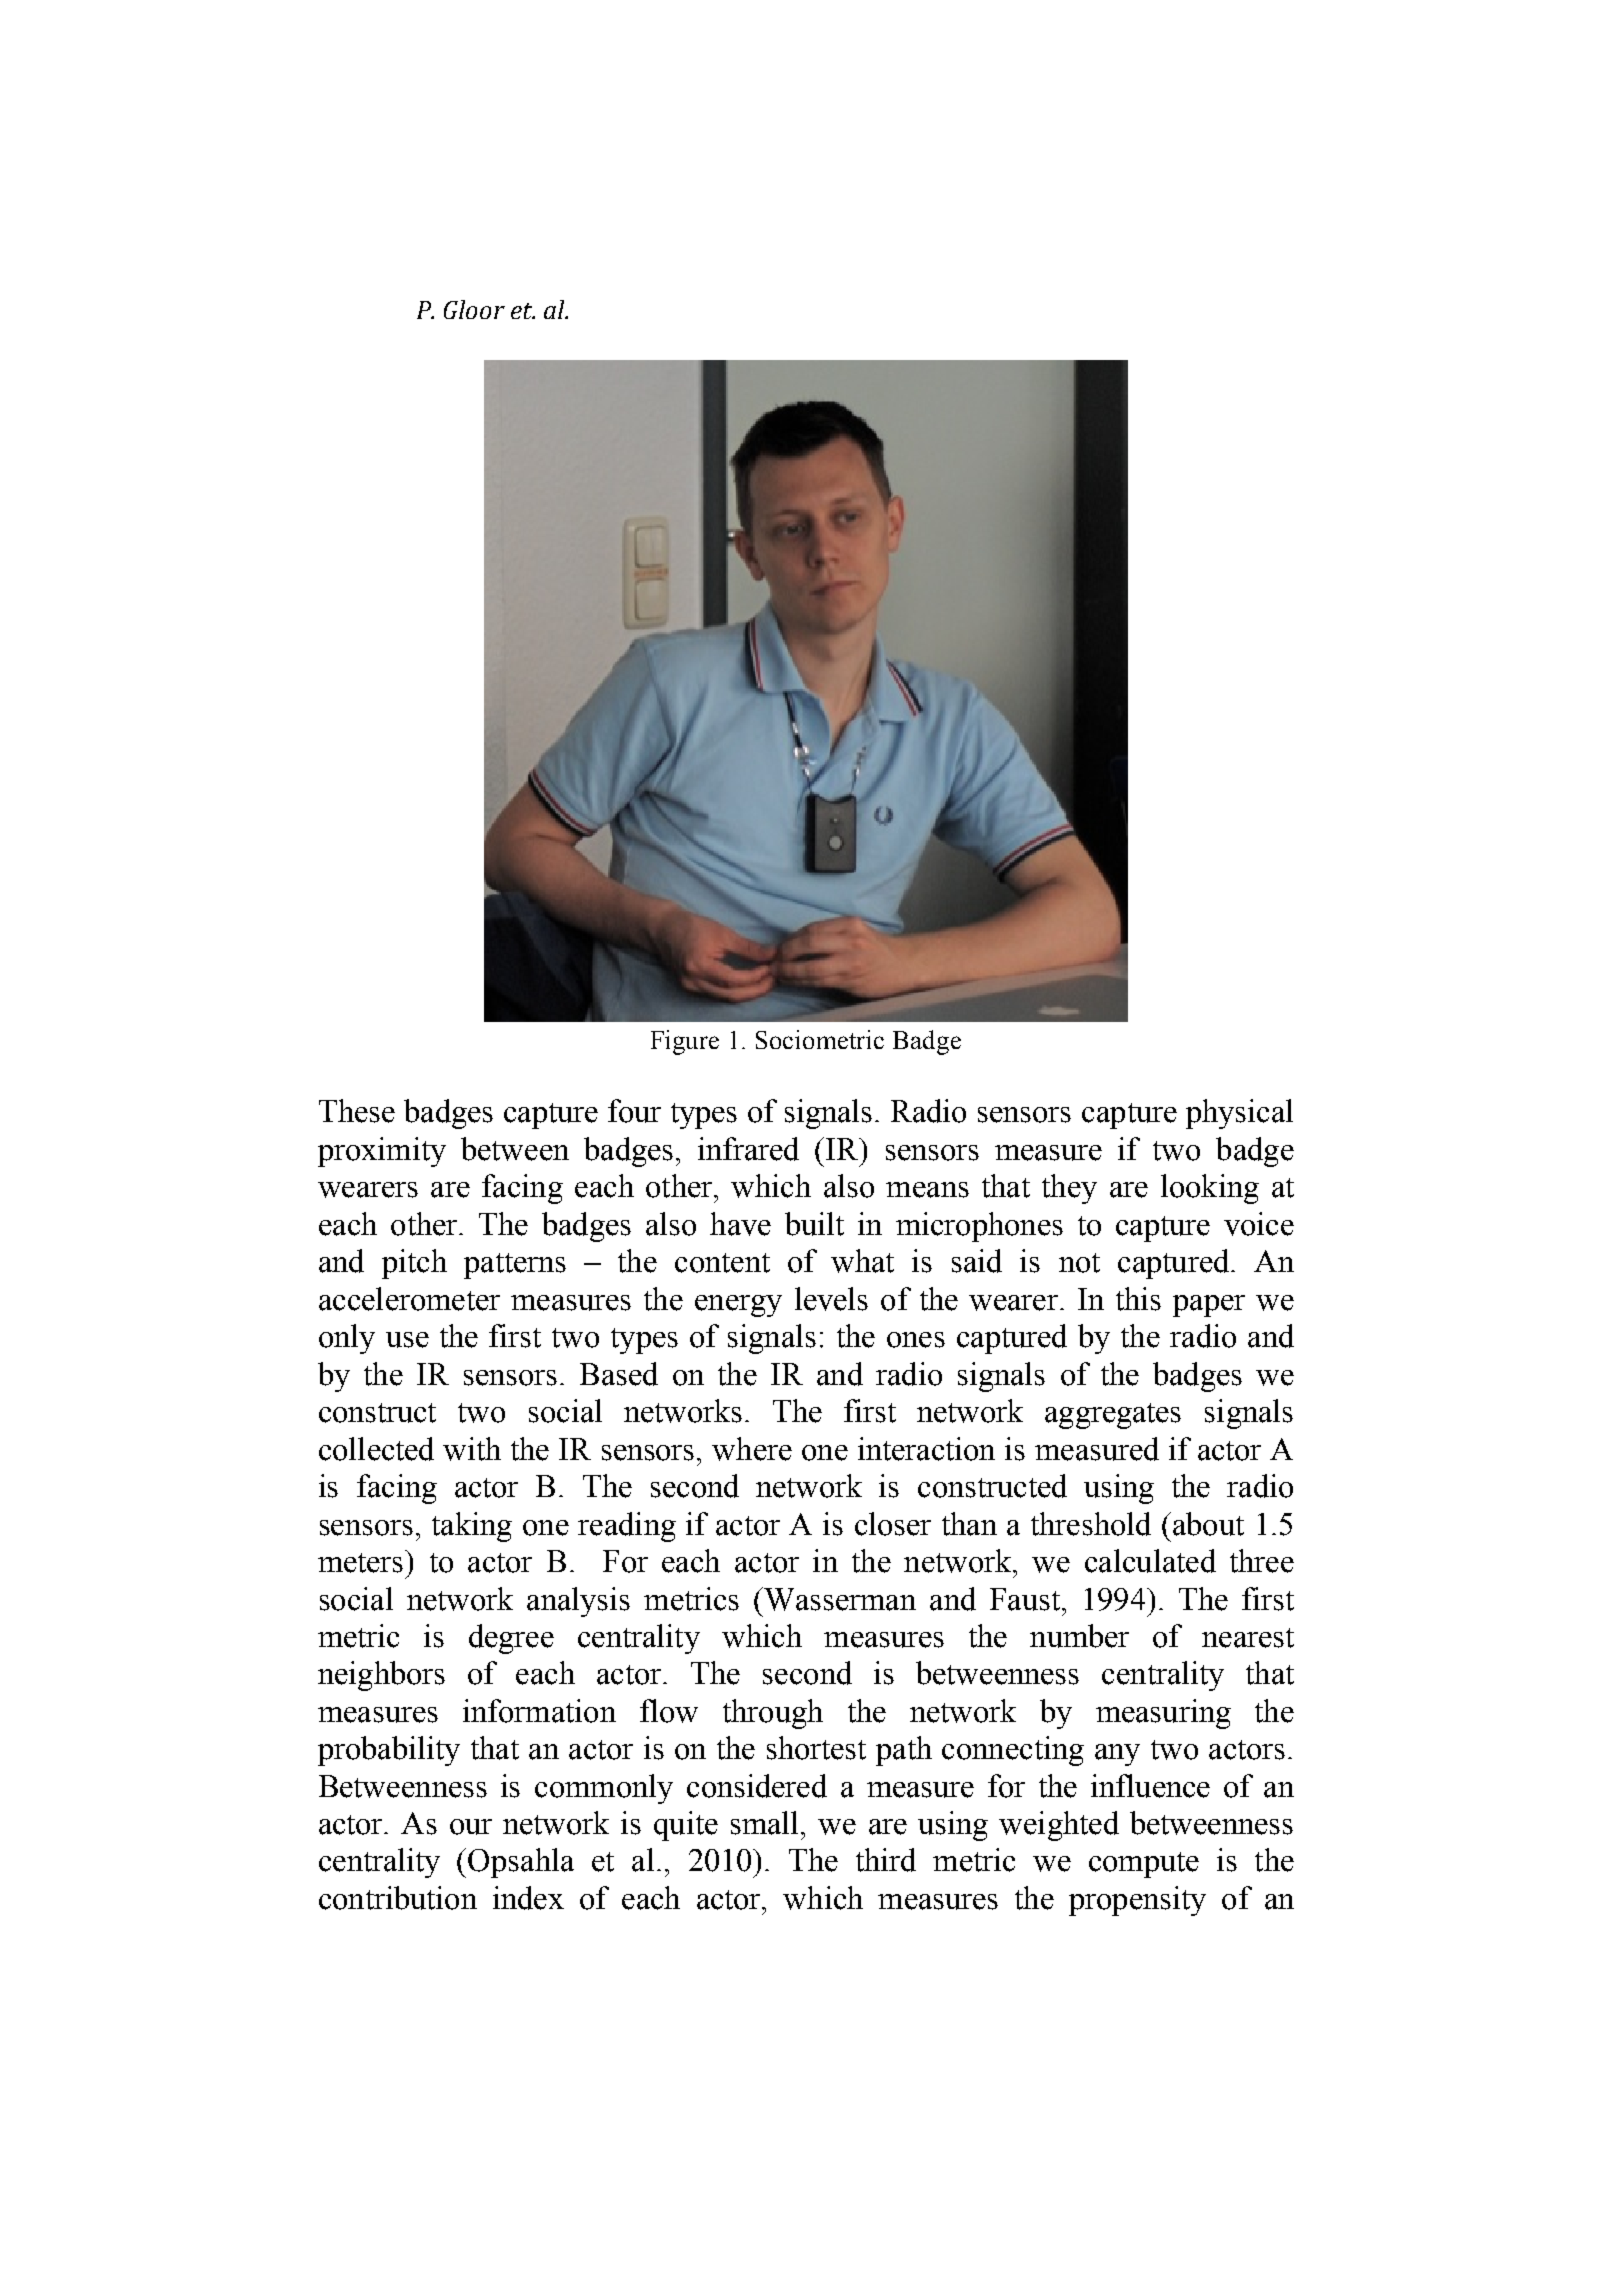 The height and width of the screenshot is (2285, 1614). I want to click on levels, so click(831, 1299).
